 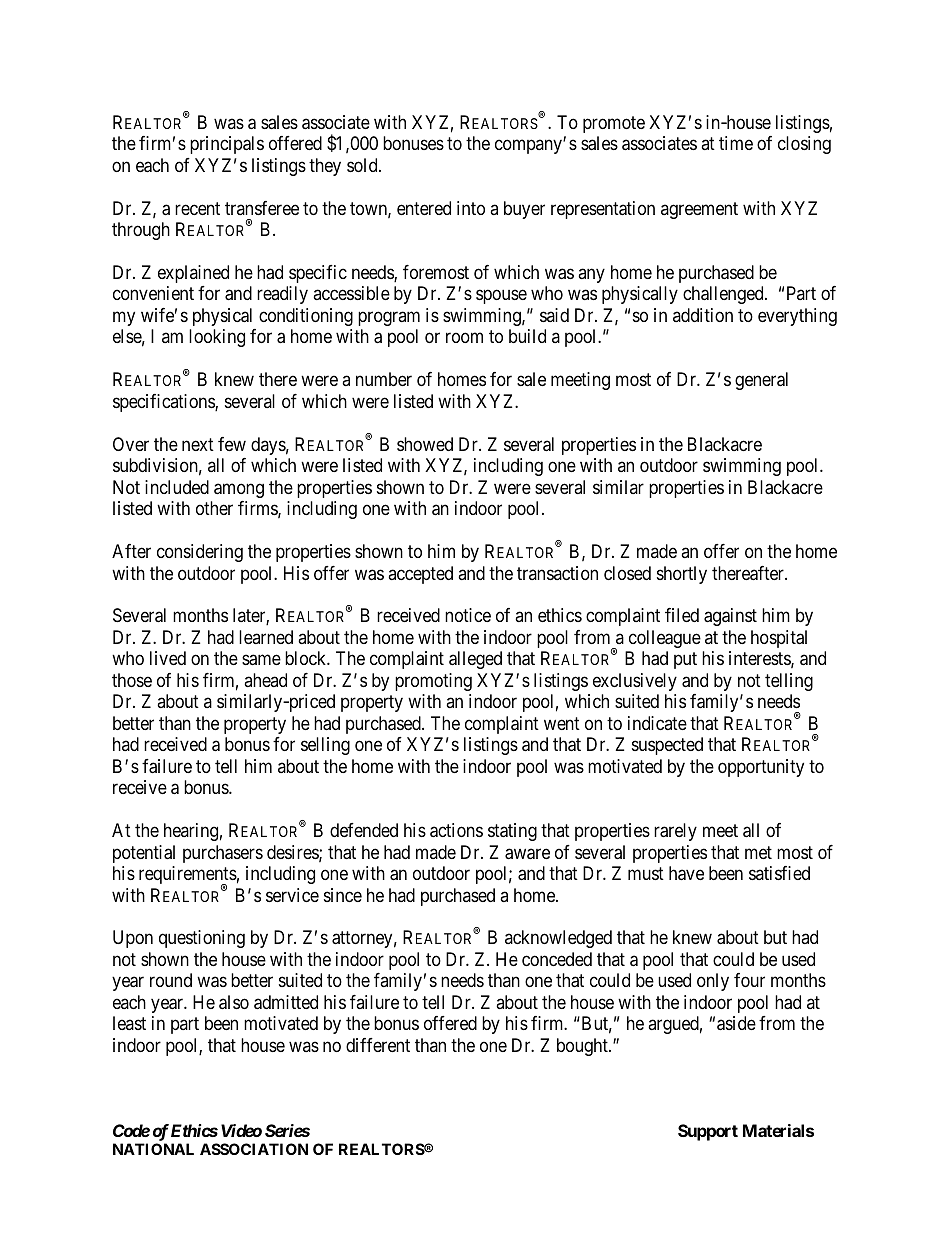 I want to click on different, so click(x=378, y=1045).
